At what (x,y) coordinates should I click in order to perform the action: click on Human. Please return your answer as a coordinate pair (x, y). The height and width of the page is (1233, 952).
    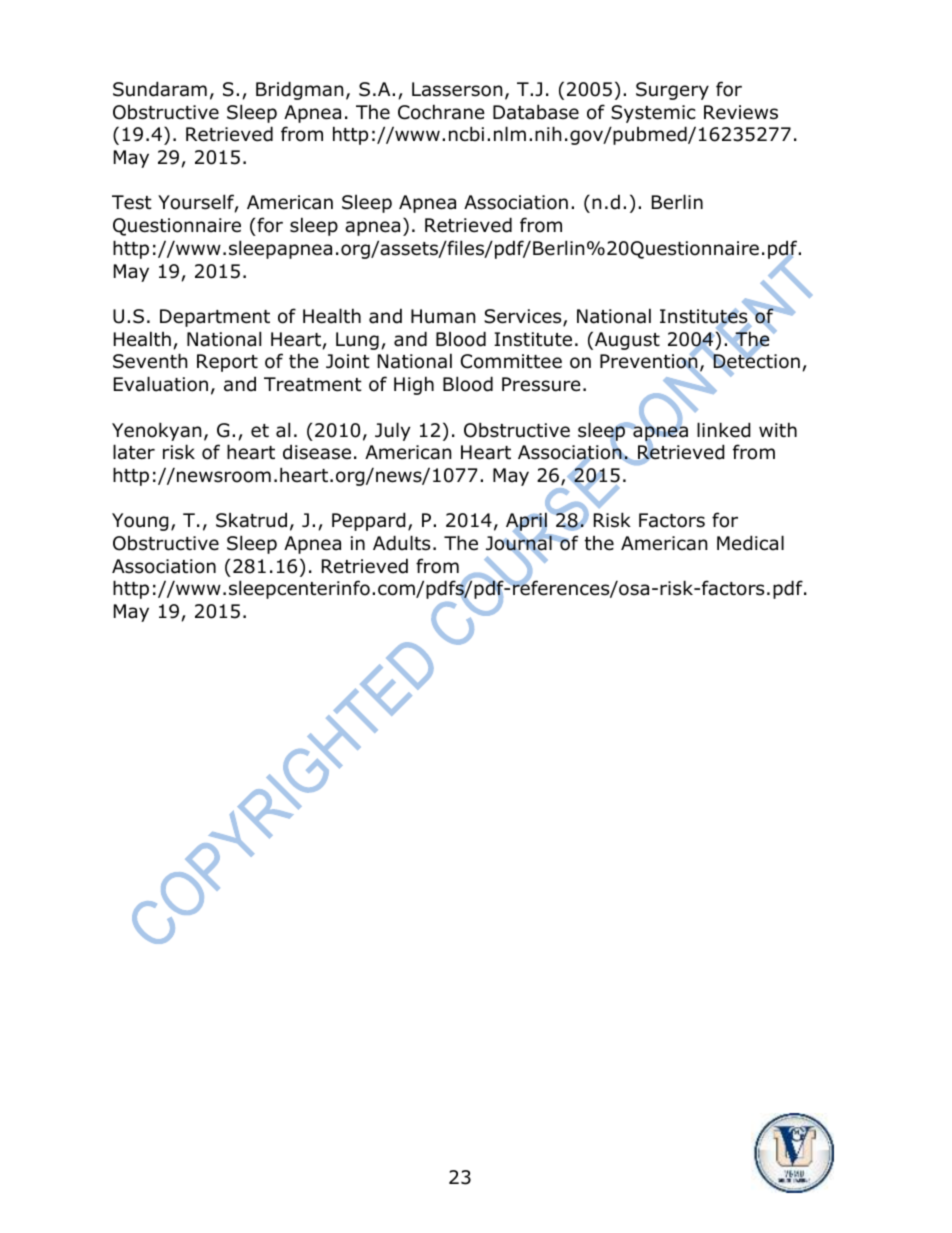
    Looking at the image, I should click on (443, 316).
